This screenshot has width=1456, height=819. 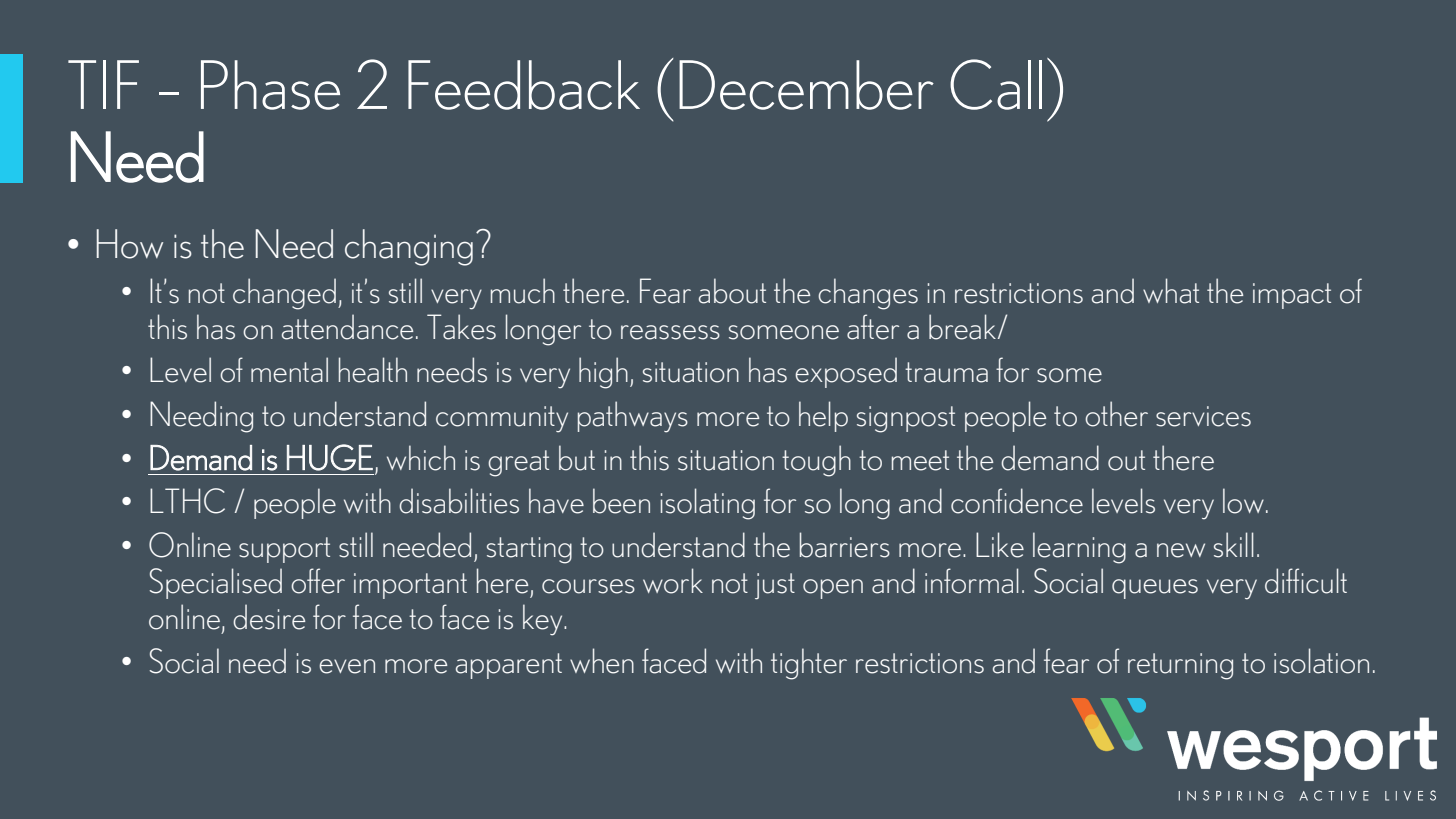 I want to click on impact, so click(x=1292, y=296).
